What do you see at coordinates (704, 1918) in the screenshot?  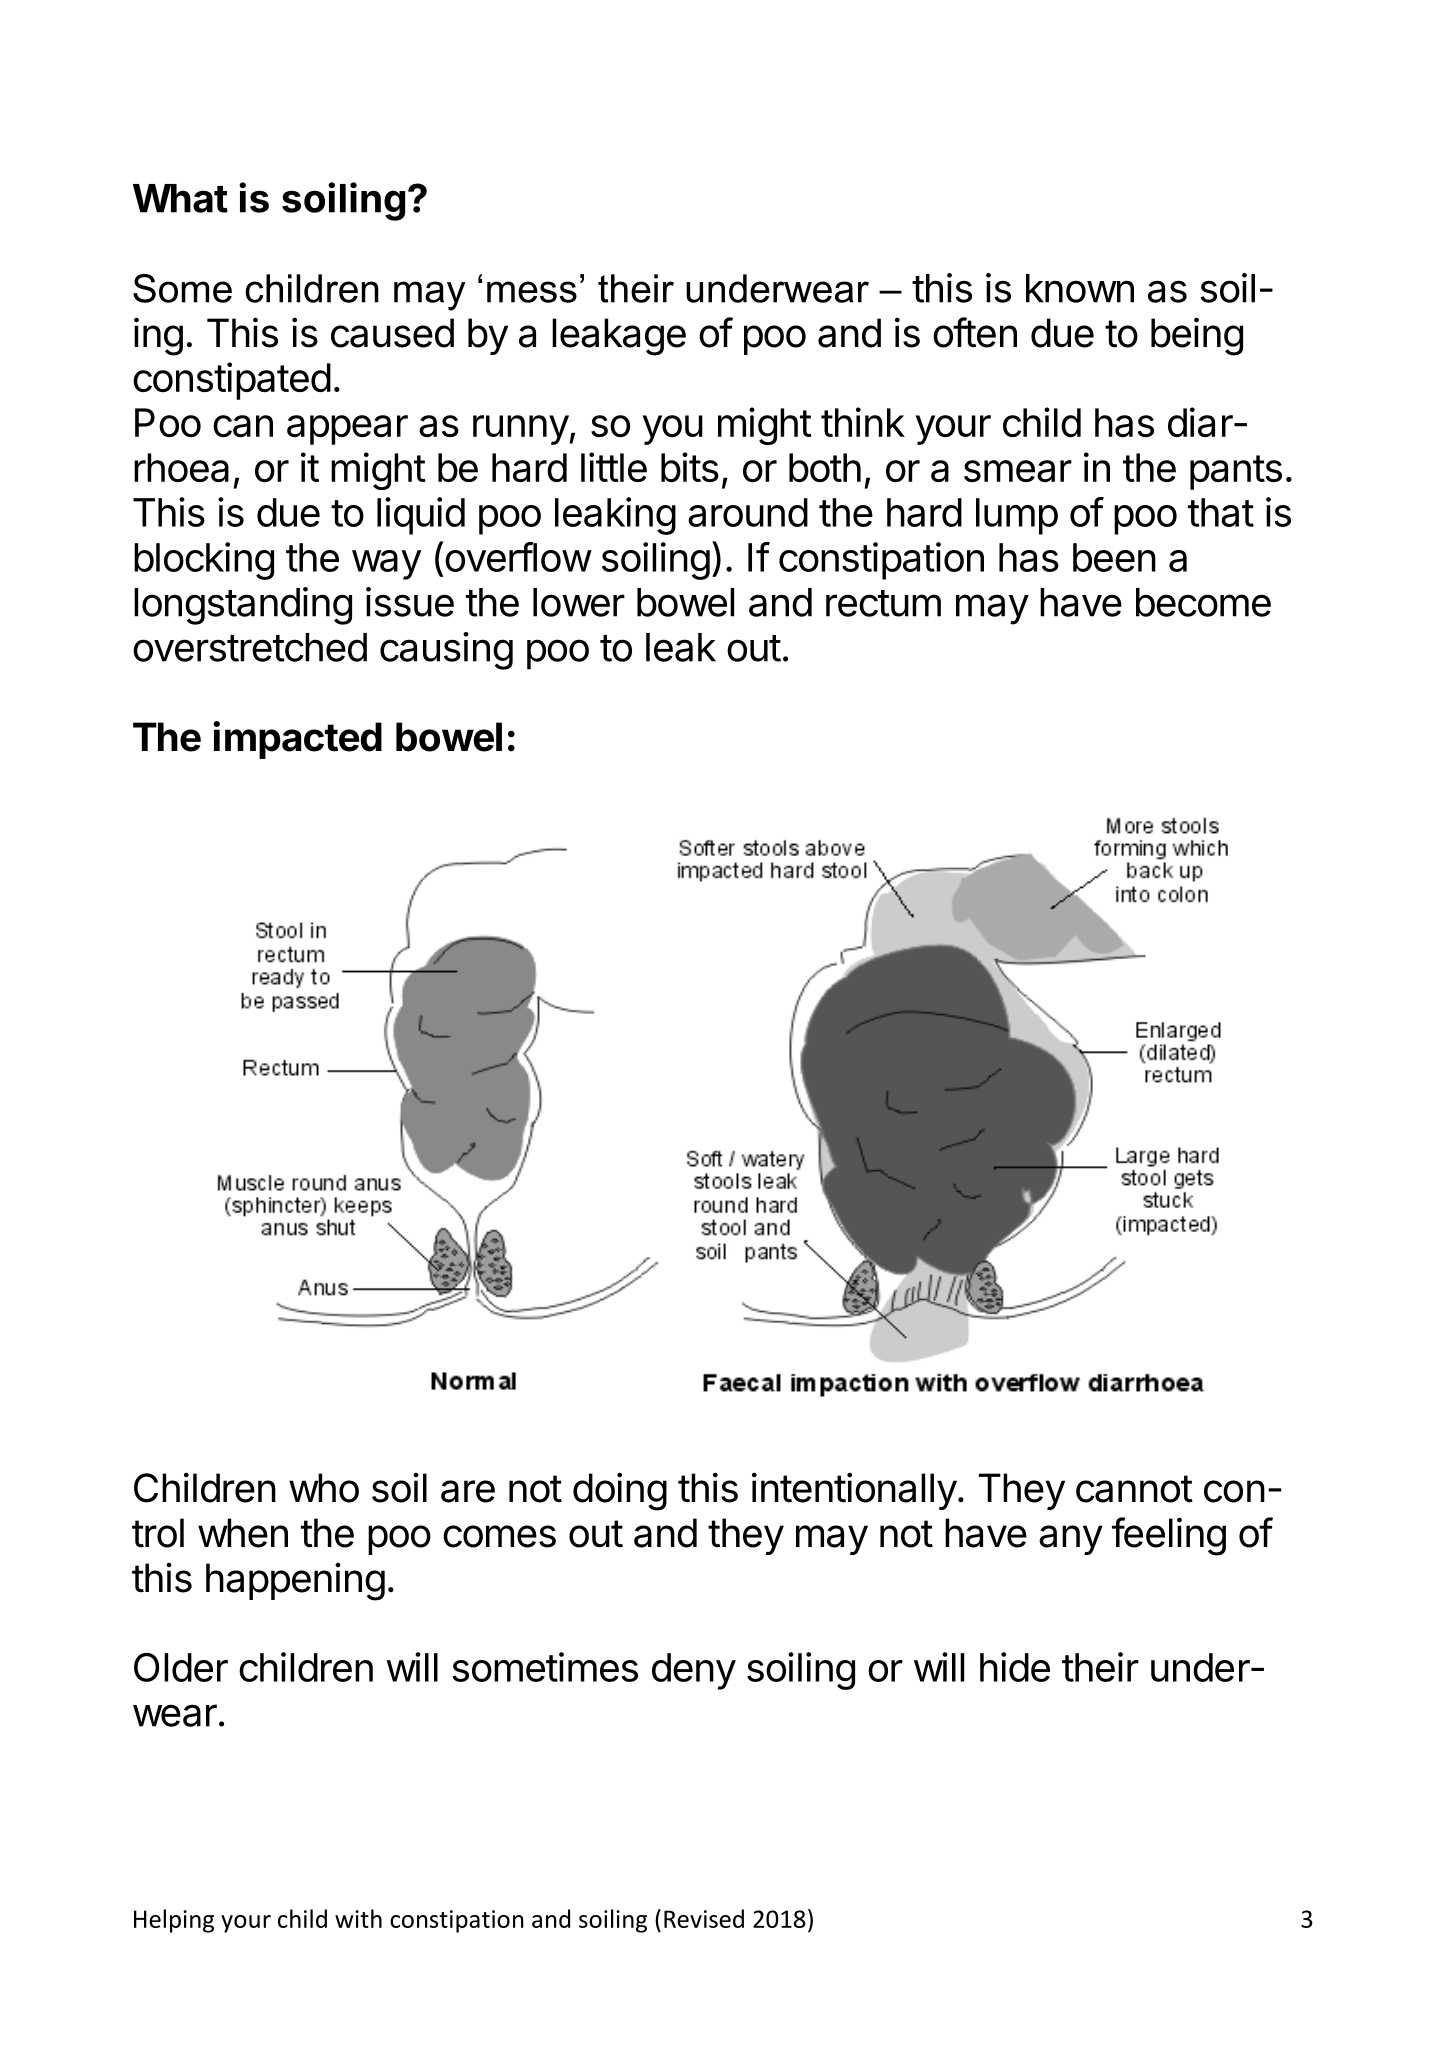 I see `Revised` at bounding box center [704, 1918].
